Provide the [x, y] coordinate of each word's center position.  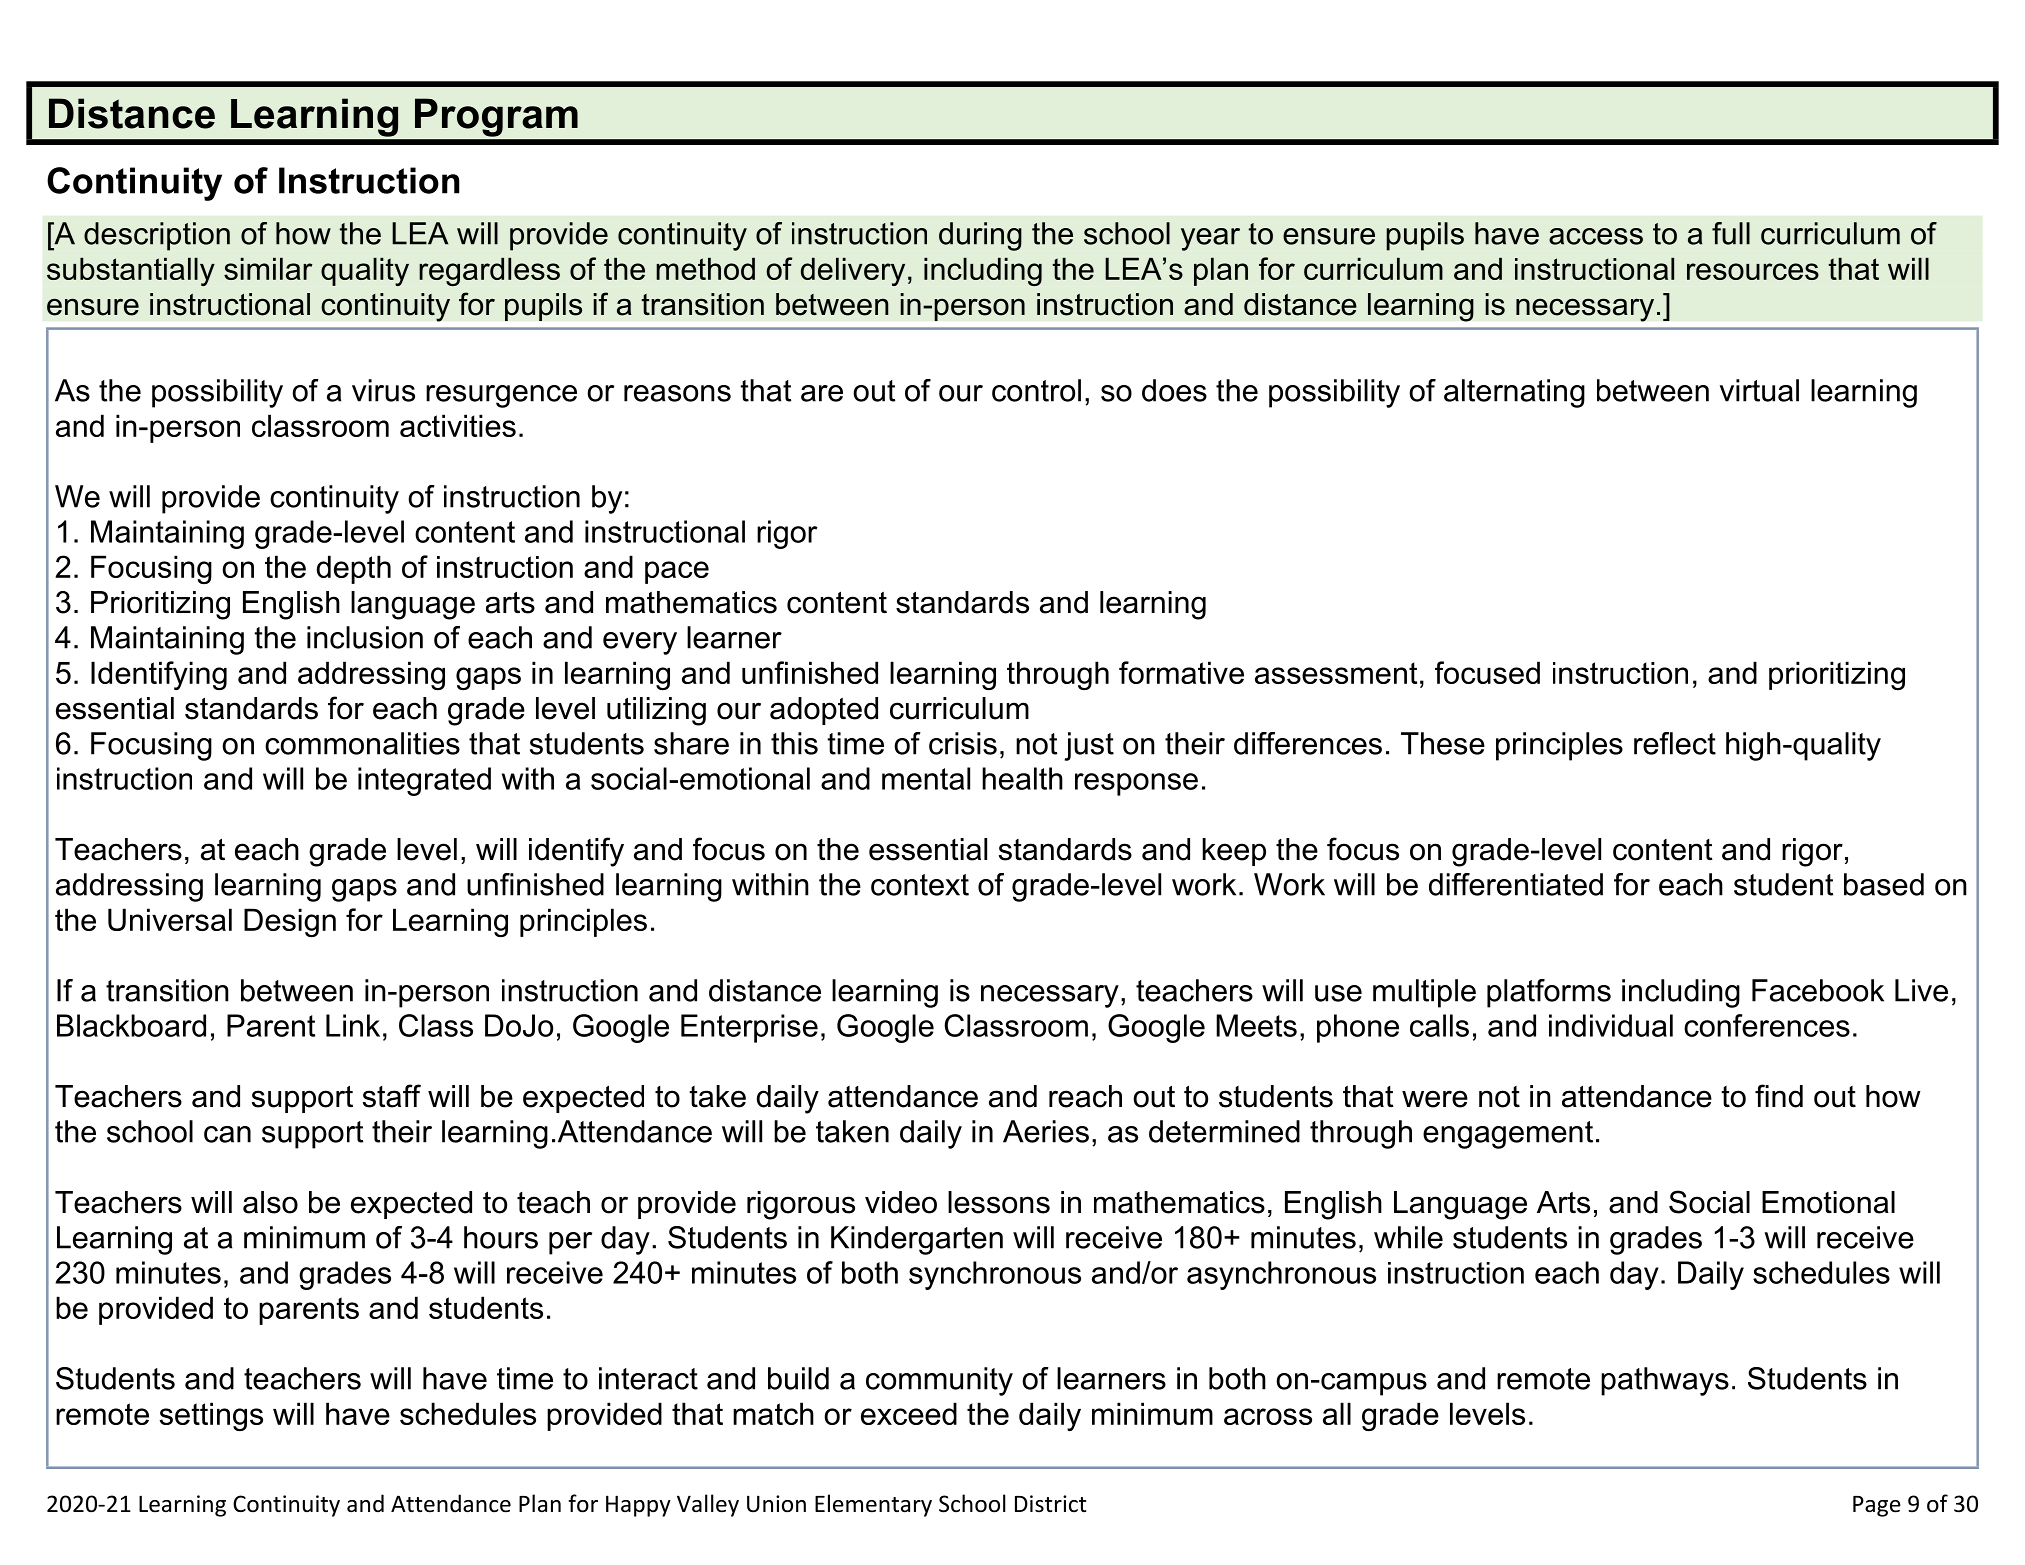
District [1050, 1504]
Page [1877, 1506]
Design [290, 922]
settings [211, 1416]
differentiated [1516, 884]
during [980, 236]
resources [1753, 271]
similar [268, 268]
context [920, 885]
